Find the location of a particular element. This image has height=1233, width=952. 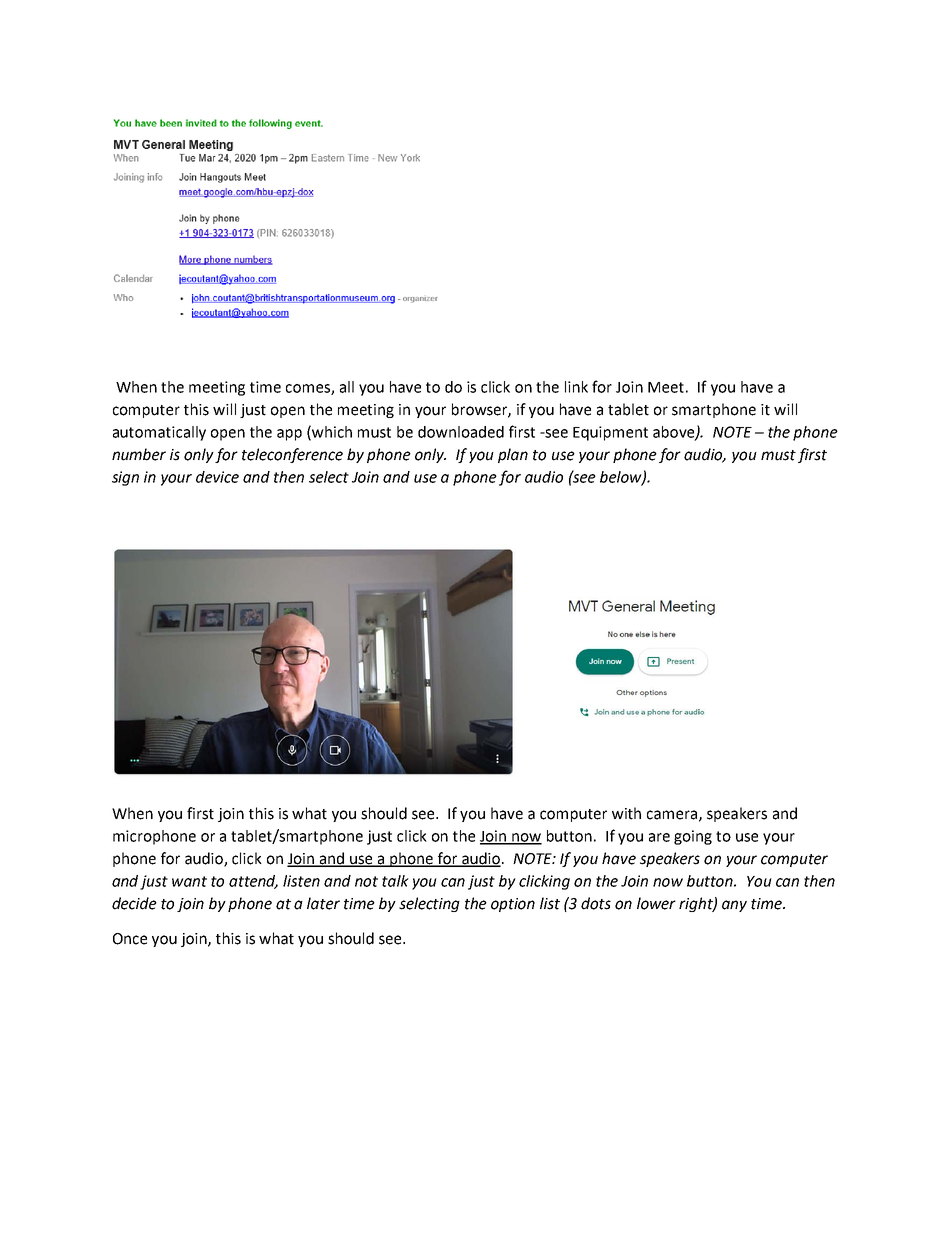

plan is located at coordinates (513, 455).
